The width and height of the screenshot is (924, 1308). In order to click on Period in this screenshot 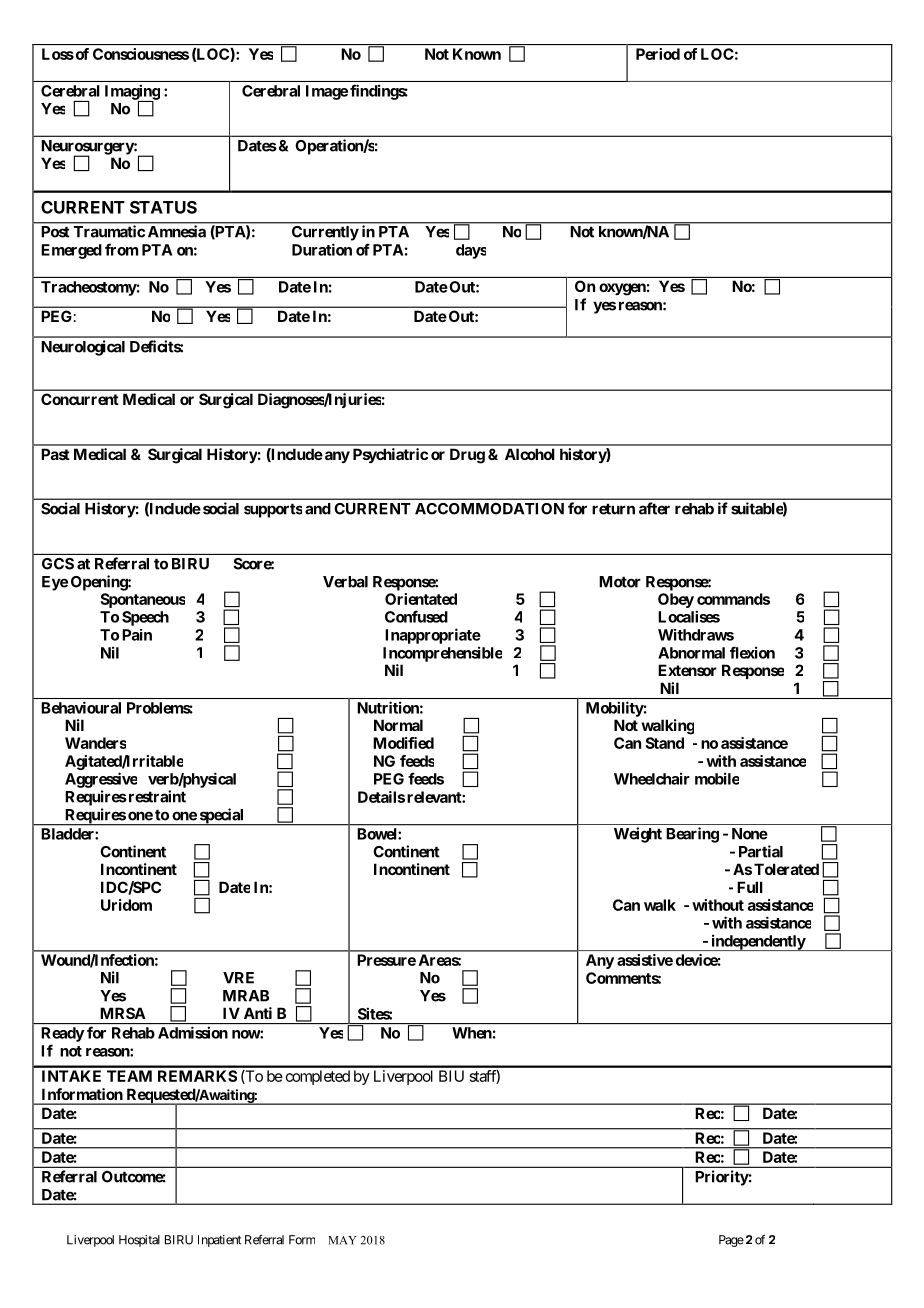, I will do `click(658, 54)`.
